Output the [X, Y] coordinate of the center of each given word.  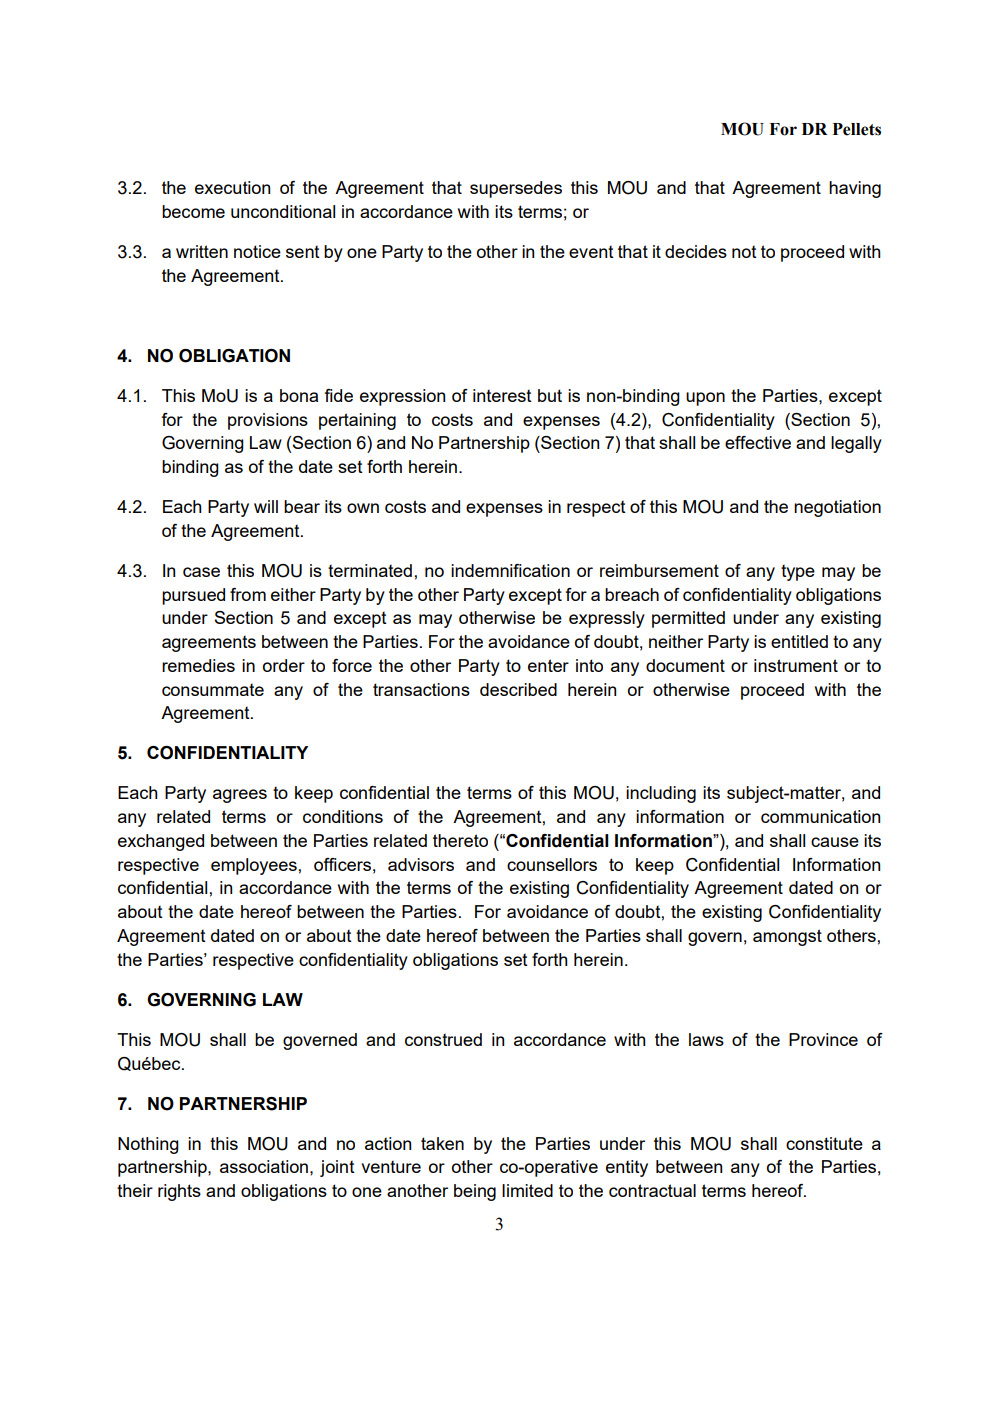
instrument [796, 665]
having [855, 189]
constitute [824, 1143]
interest [502, 395]
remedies [198, 665]
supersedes [516, 189]
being [475, 1192]
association [265, 1166]
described [518, 689]
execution [232, 187]
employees [254, 866]
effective [758, 442]
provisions [268, 421]
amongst [787, 937]
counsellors [552, 864]
